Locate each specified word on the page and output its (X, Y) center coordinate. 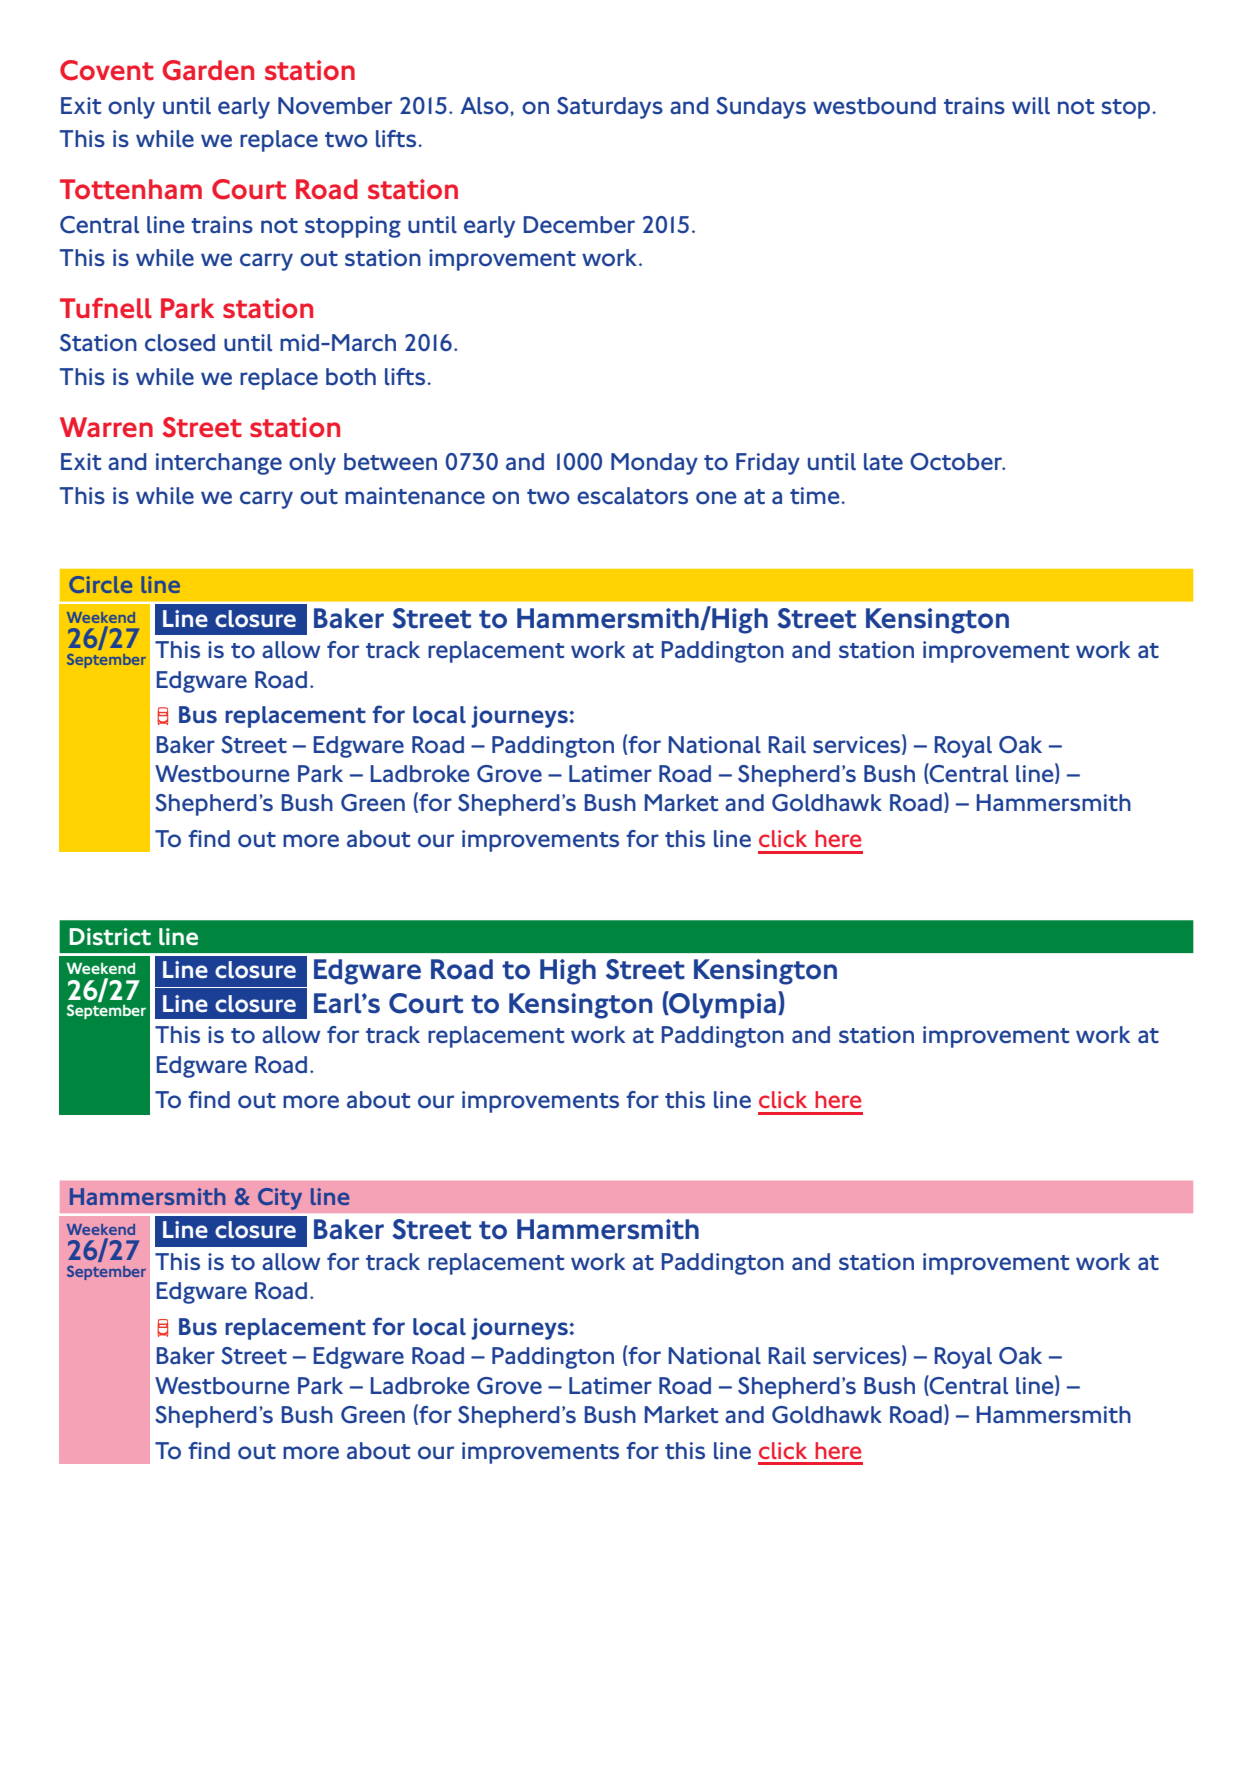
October (957, 462)
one (716, 497)
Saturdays (610, 108)
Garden (208, 70)
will (1031, 105)
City (280, 1199)
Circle (100, 584)
